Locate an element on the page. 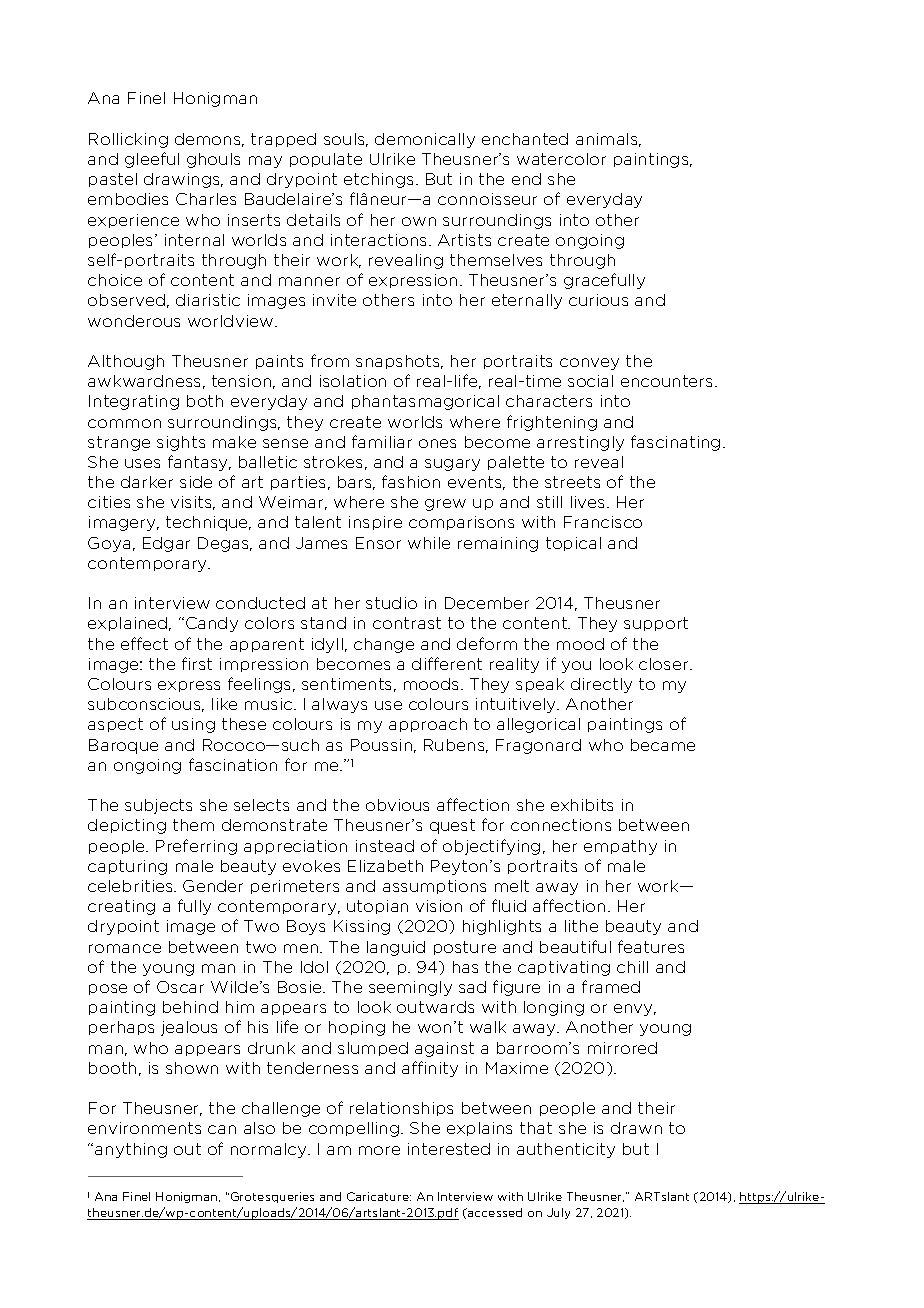 The height and width of the page is (1308, 924). more is located at coordinates (379, 1150).
